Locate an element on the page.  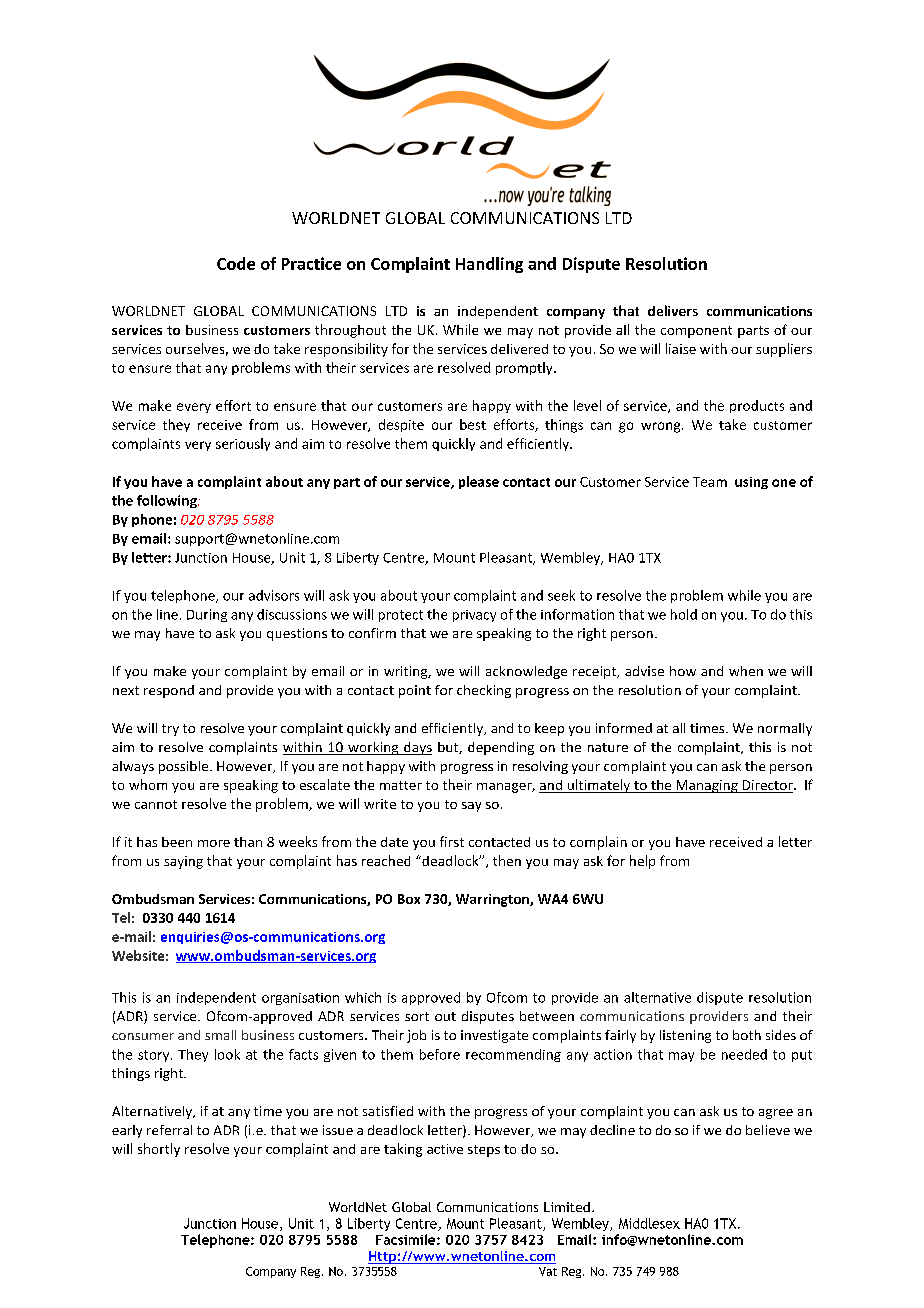
Team is located at coordinates (710, 482).
